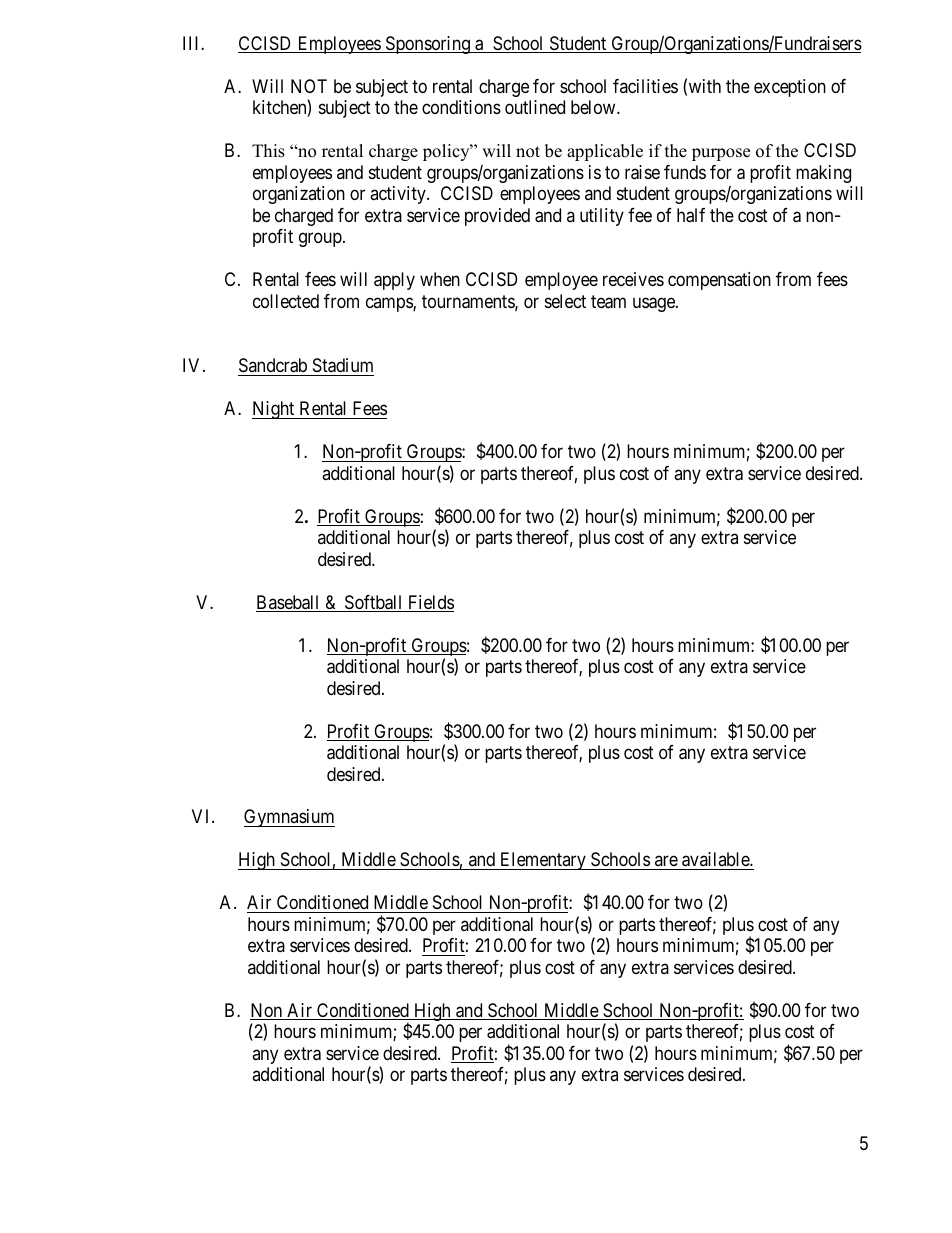 The height and width of the document is (1233, 952). Describe the element at coordinates (655, 304) in the document. I see `usage` at that location.
